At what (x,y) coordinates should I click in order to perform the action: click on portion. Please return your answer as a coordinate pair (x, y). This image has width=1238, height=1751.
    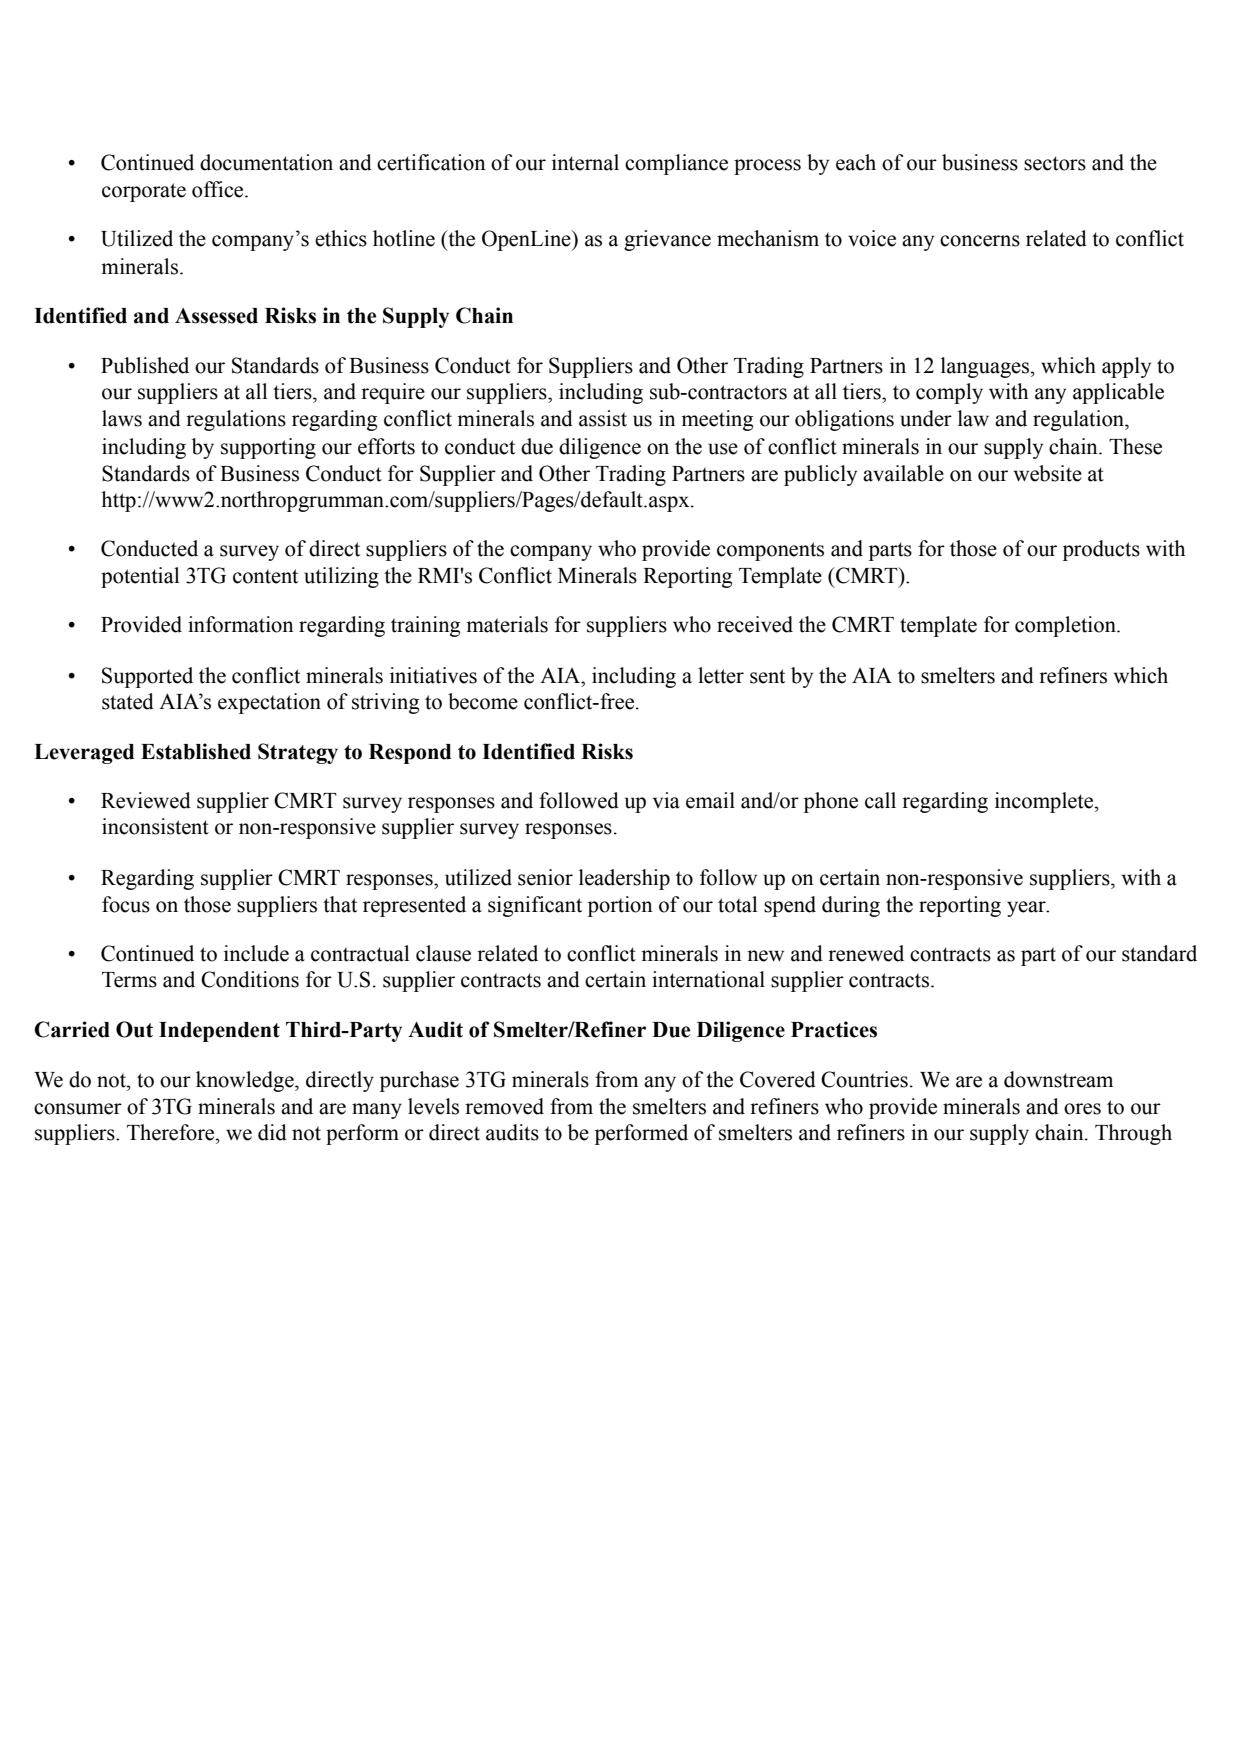
    Looking at the image, I should click on (620, 906).
